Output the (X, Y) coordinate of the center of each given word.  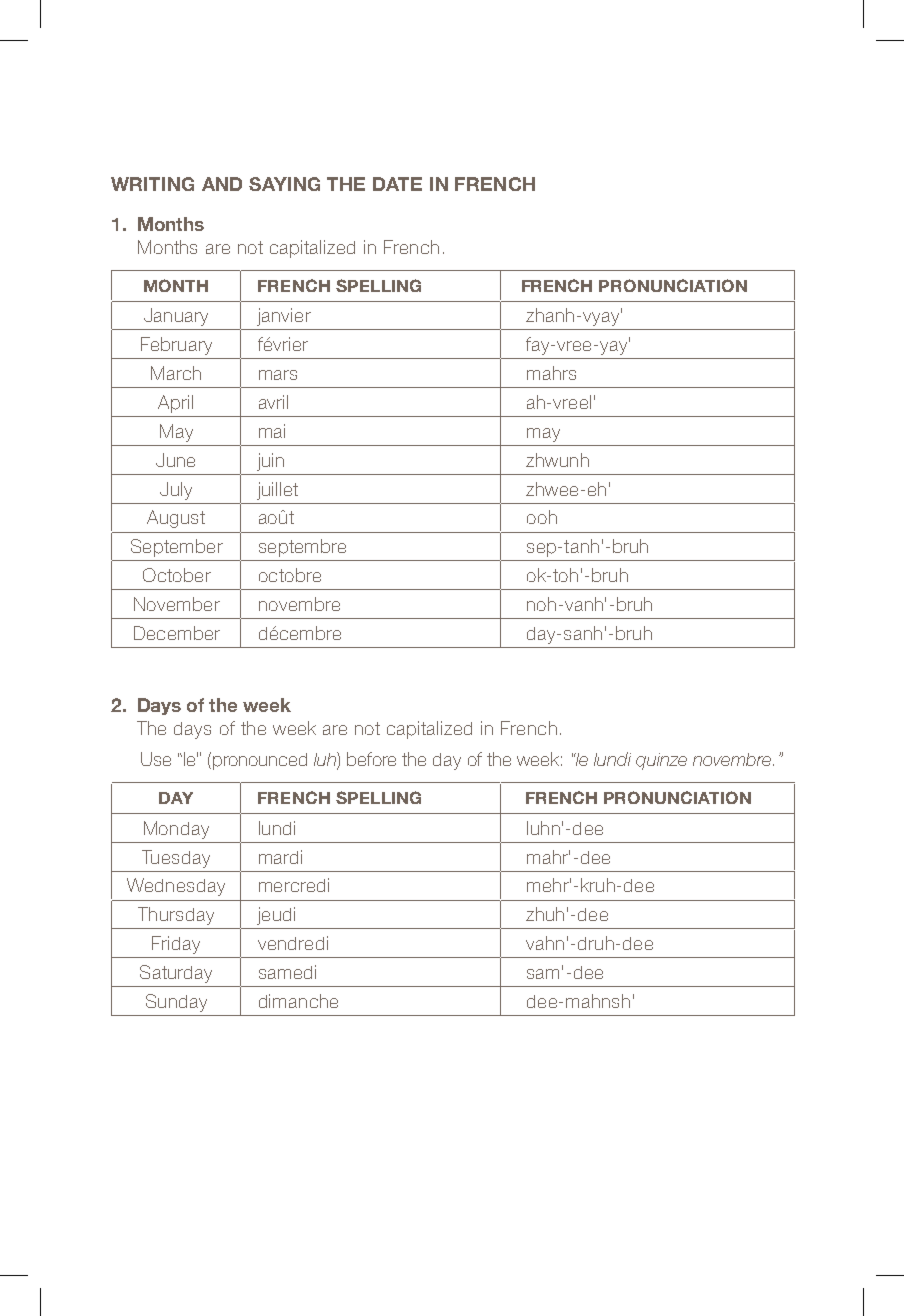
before (371, 759)
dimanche (298, 1001)
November (177, 604)
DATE (397, 184)
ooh (542, 517)
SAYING (284, 184)
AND (222, 184)
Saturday (176, 974)
